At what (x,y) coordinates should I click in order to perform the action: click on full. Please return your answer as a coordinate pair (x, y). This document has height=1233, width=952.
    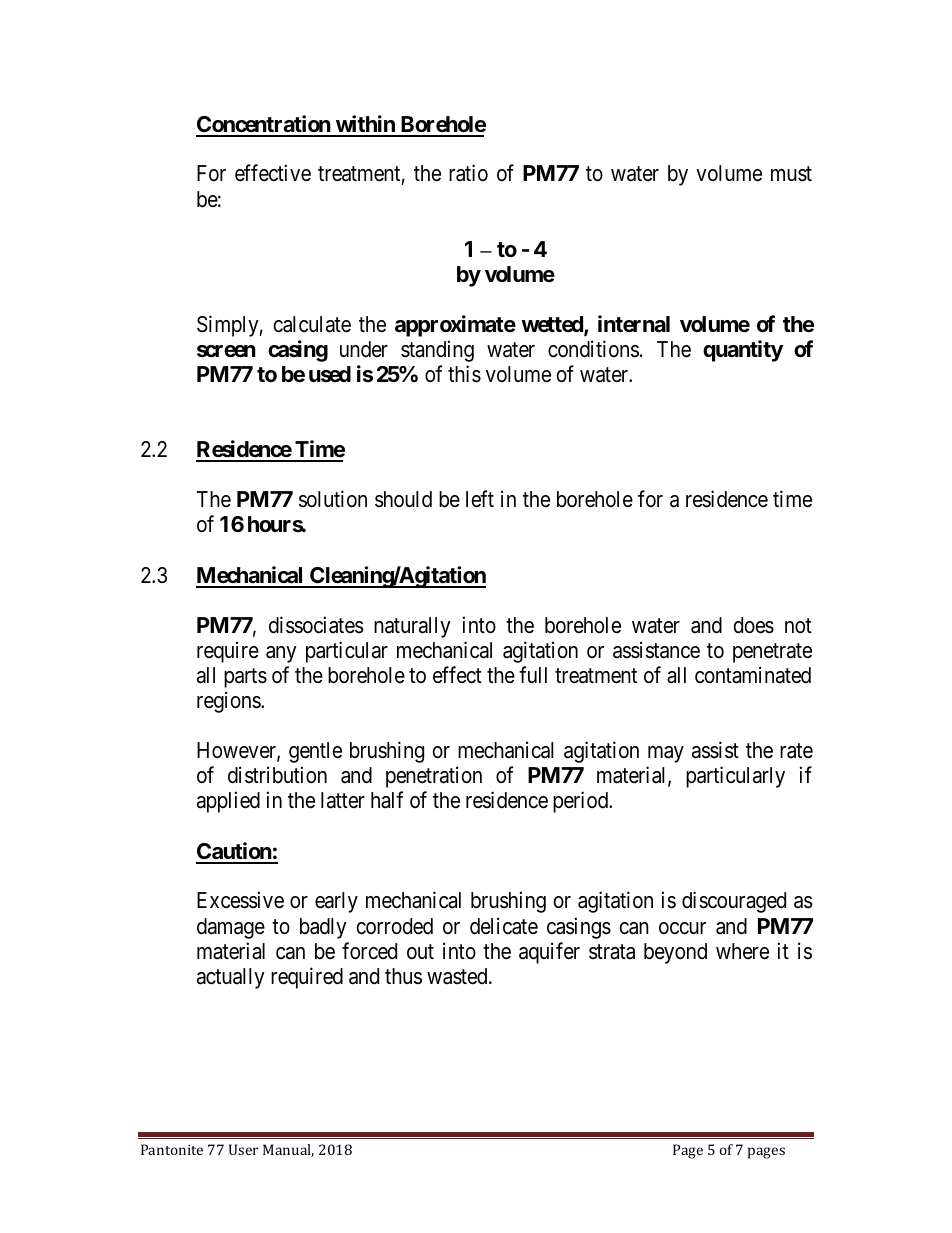
    Looking at the image, I should click on (533, 674).
